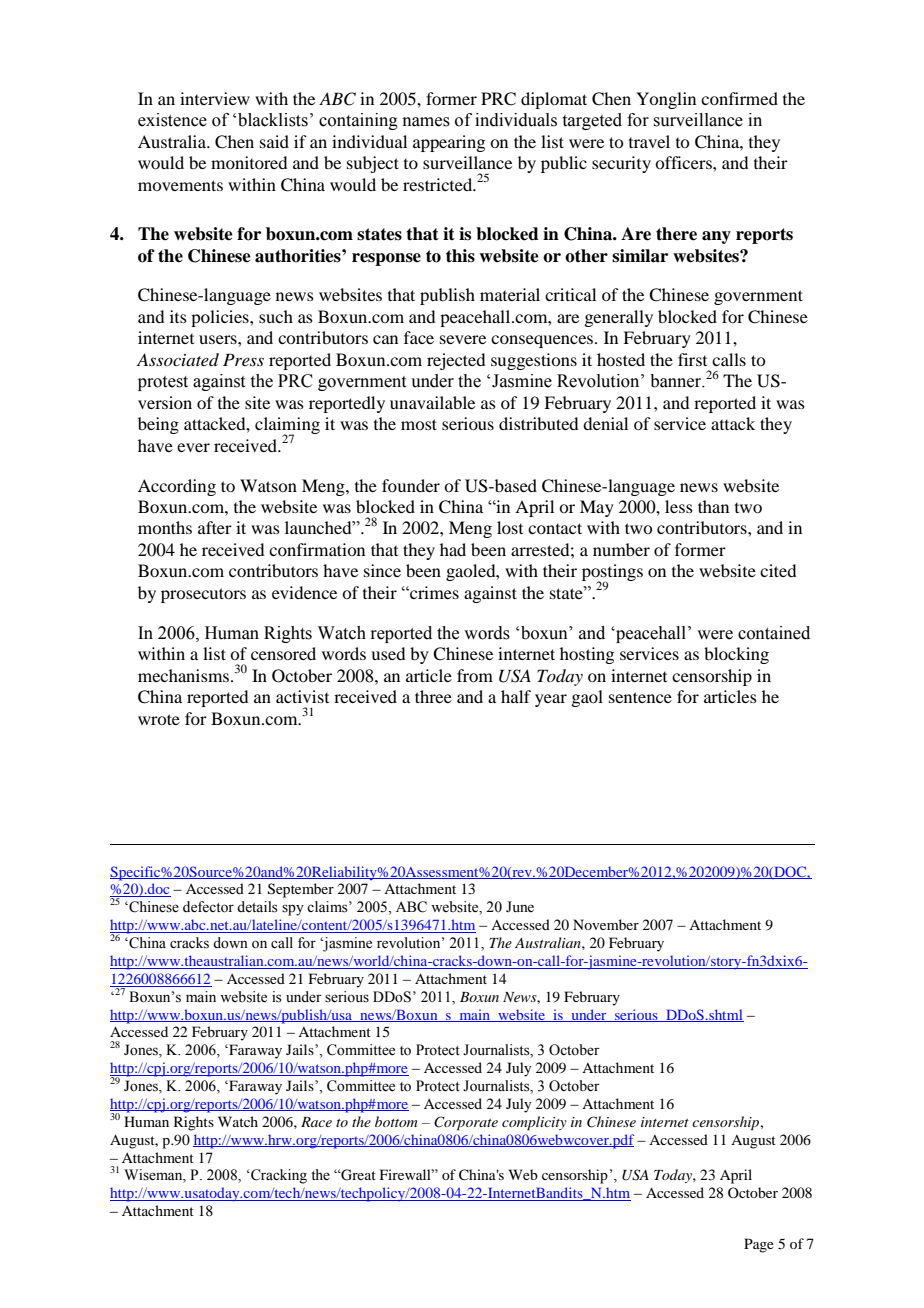  I want to click on unavailable, so click(432, 402).
